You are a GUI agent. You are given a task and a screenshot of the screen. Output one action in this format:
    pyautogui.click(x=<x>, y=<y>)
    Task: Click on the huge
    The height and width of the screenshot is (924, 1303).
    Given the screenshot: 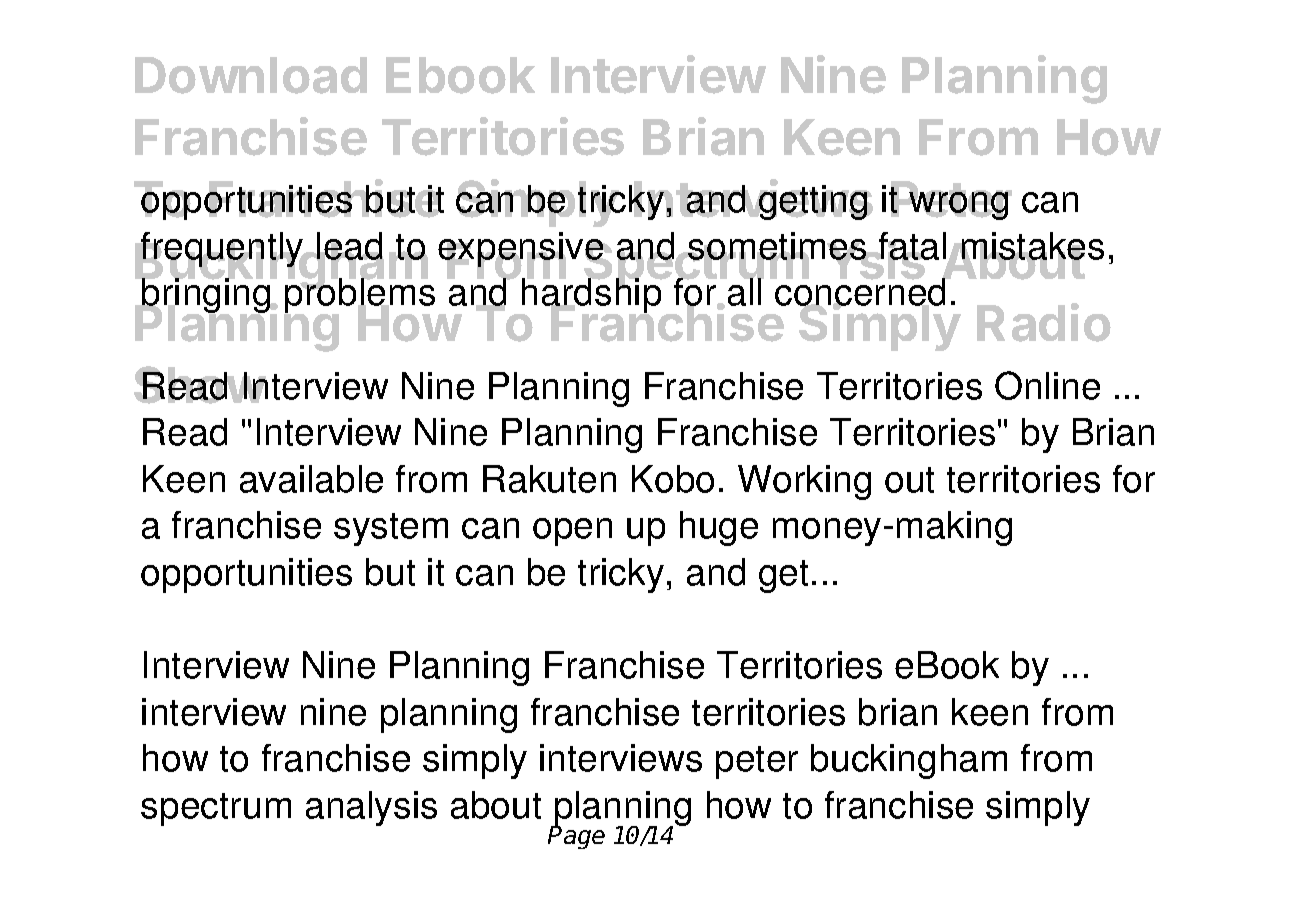 What is the action you would take?
    pyautogui.click(x=719, y=528)
